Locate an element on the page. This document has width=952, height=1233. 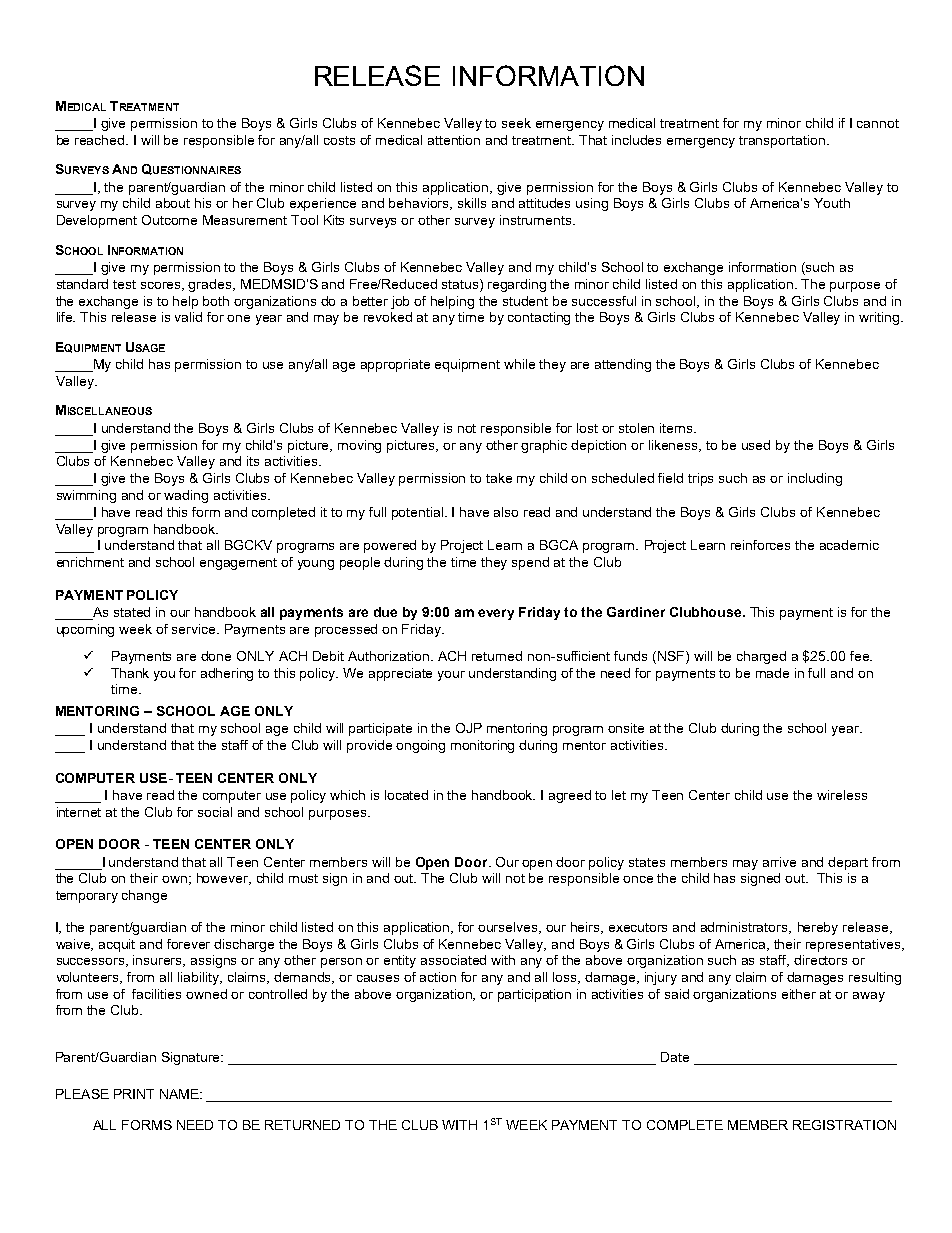
including is located at coordinates (815, 479).
